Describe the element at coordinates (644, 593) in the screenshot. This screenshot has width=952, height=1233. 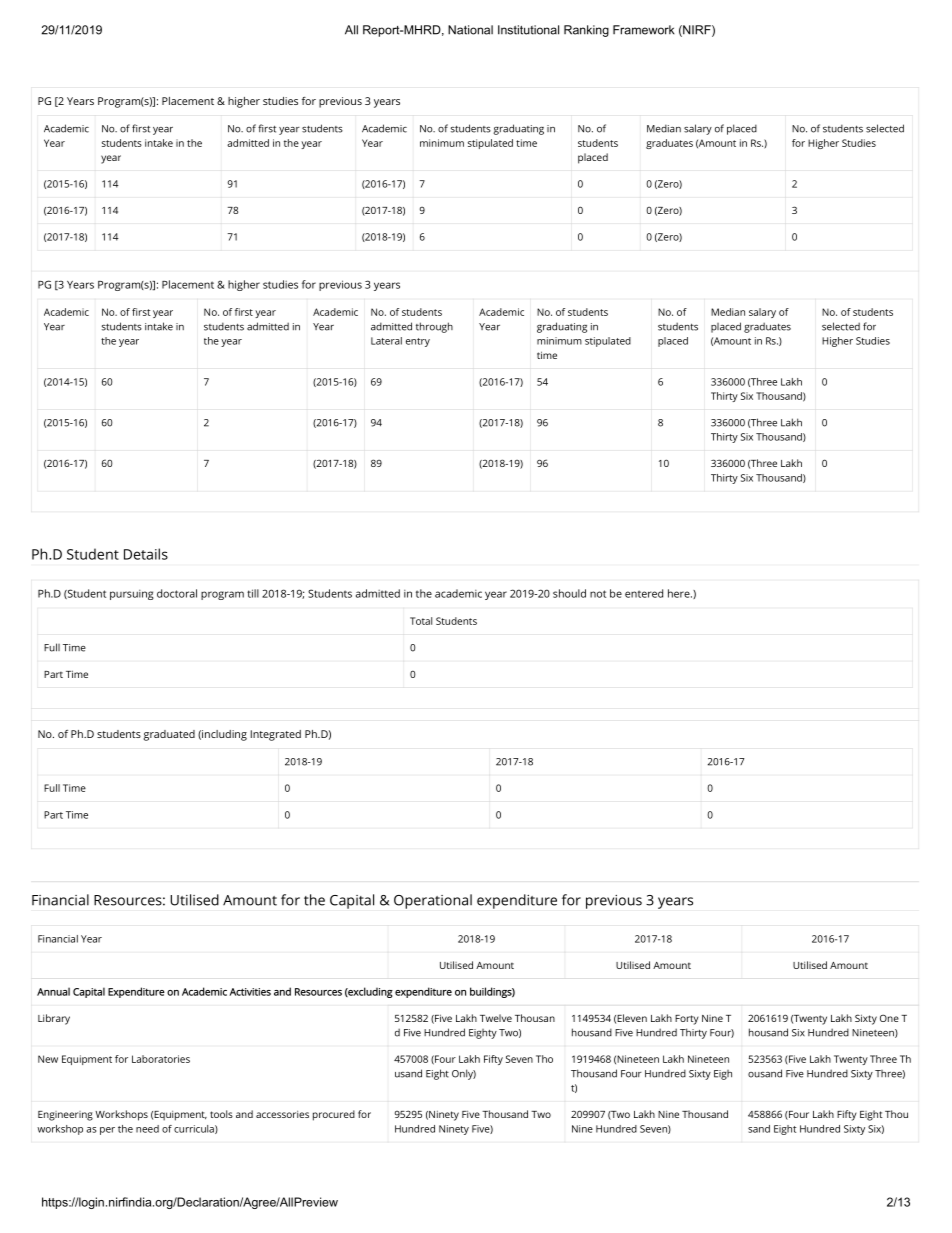
I see `entered` at that location.
